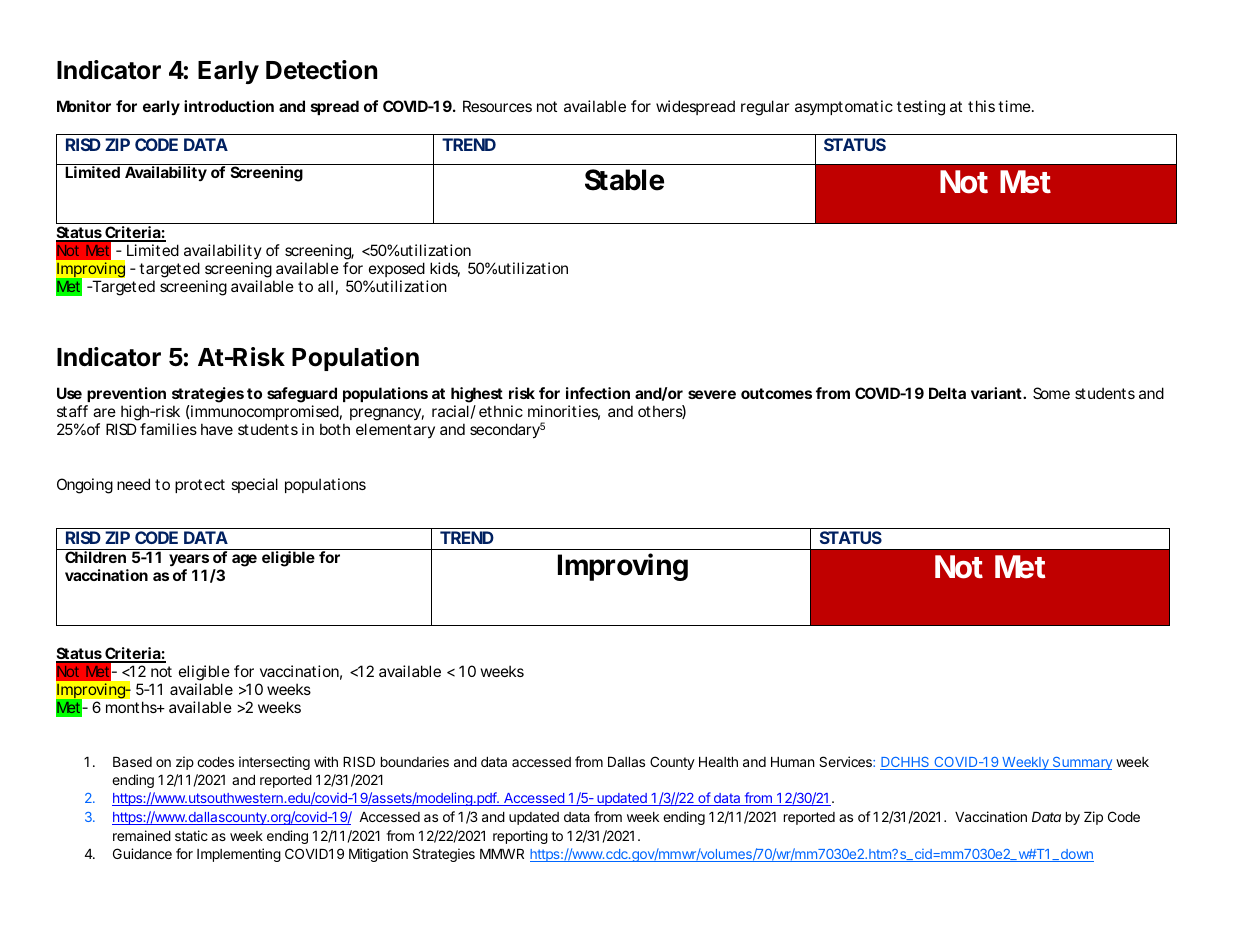 This image has width=1233, height=952. Describe the element at coordinates (229, 106) in the image. I see `introduction` at that location.
